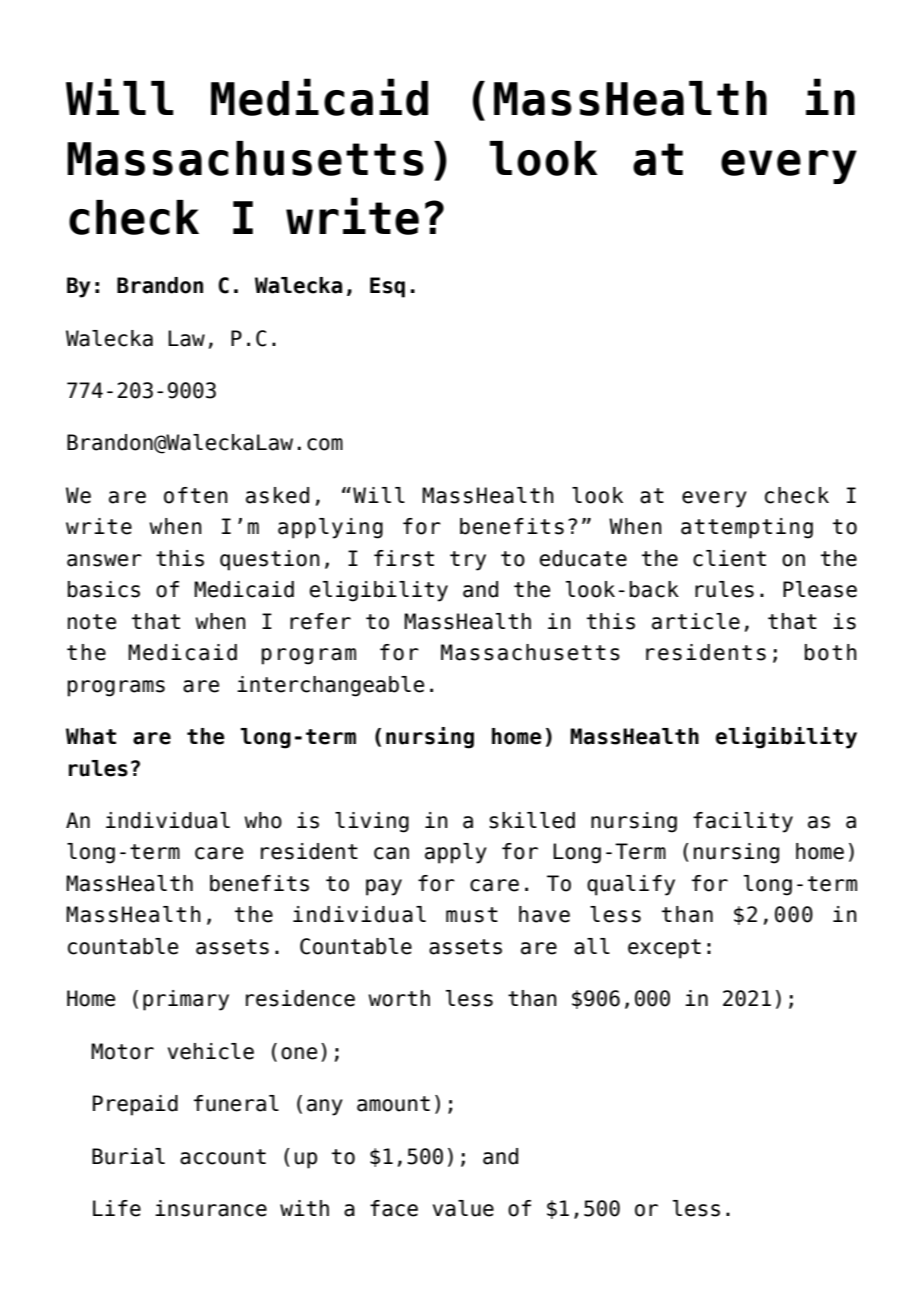 The image size is (924, 1308). Describe the element at coordinates (394, 1208) in the page. I see `face` at that location.
